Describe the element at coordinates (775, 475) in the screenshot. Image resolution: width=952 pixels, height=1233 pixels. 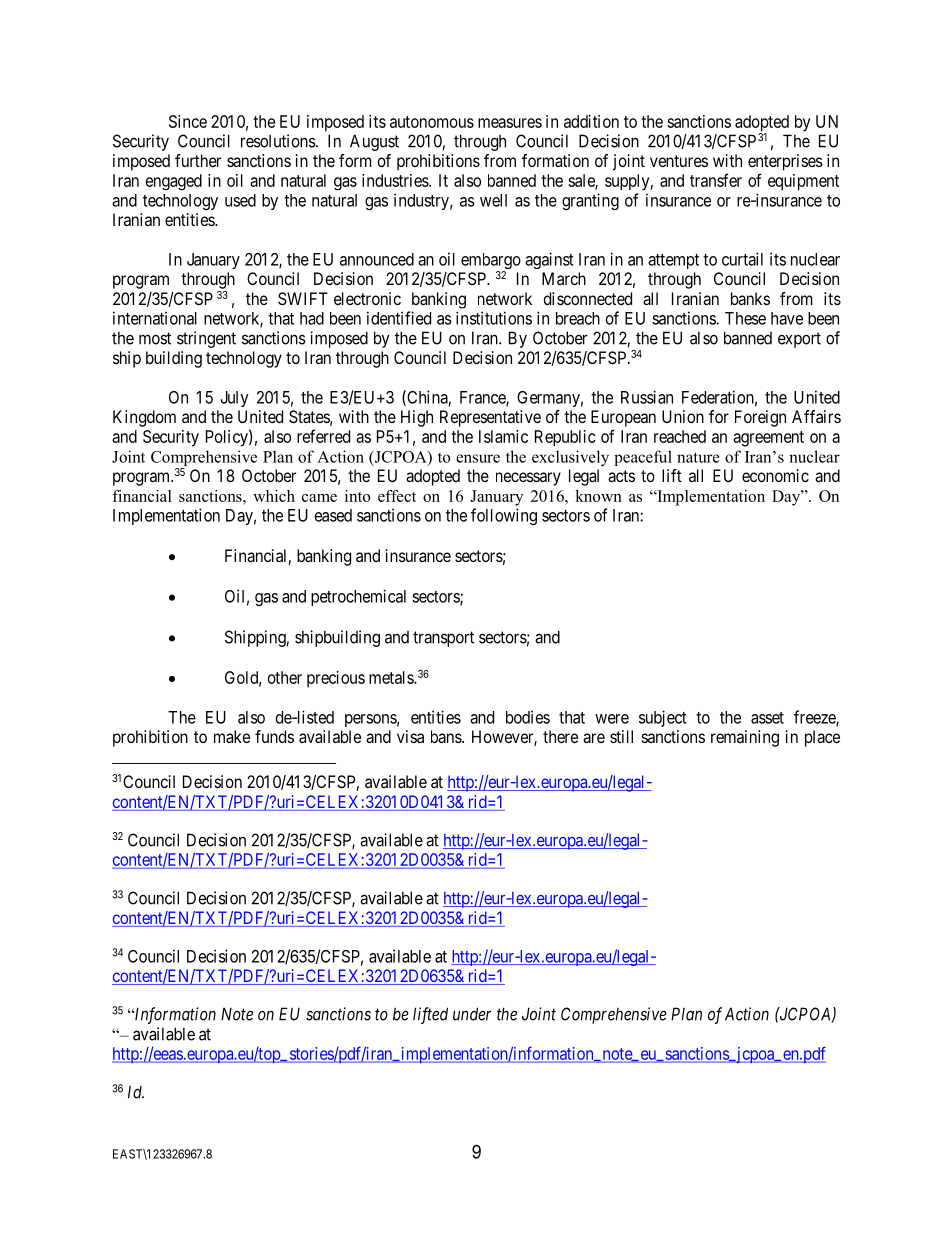
I see `economic` at that location.
